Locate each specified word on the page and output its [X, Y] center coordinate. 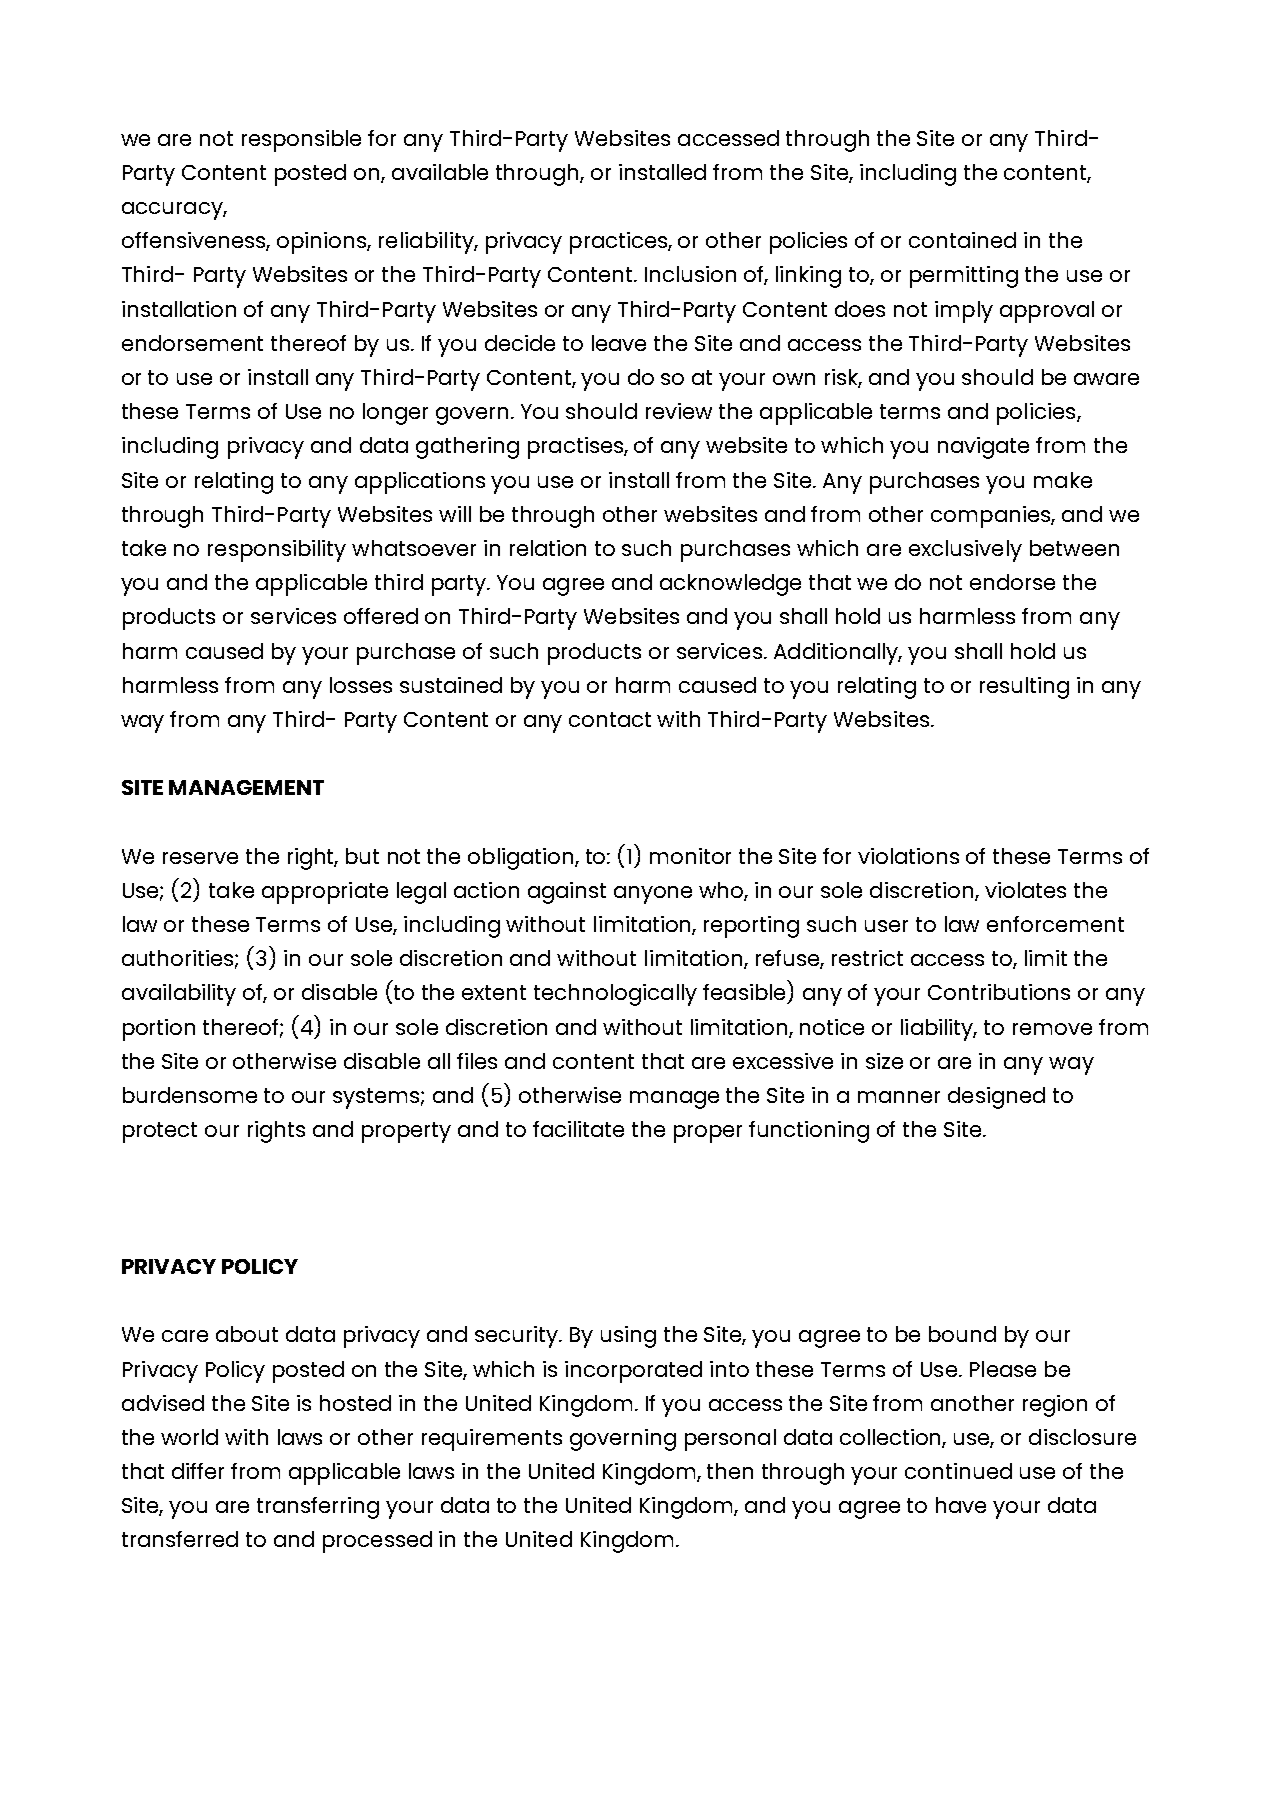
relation [548, 548]
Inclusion [690, 274]
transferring [318, 1508]
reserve [200, 858]
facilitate [578, 1129]
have [961, 1505]
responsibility [277, 551]
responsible [301, 141]
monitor [690, 856]
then [730, 1471]
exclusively [965, 551]
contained [962, 240]
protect [160, 1132]
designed [996, 1098]
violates [1025, 890]
